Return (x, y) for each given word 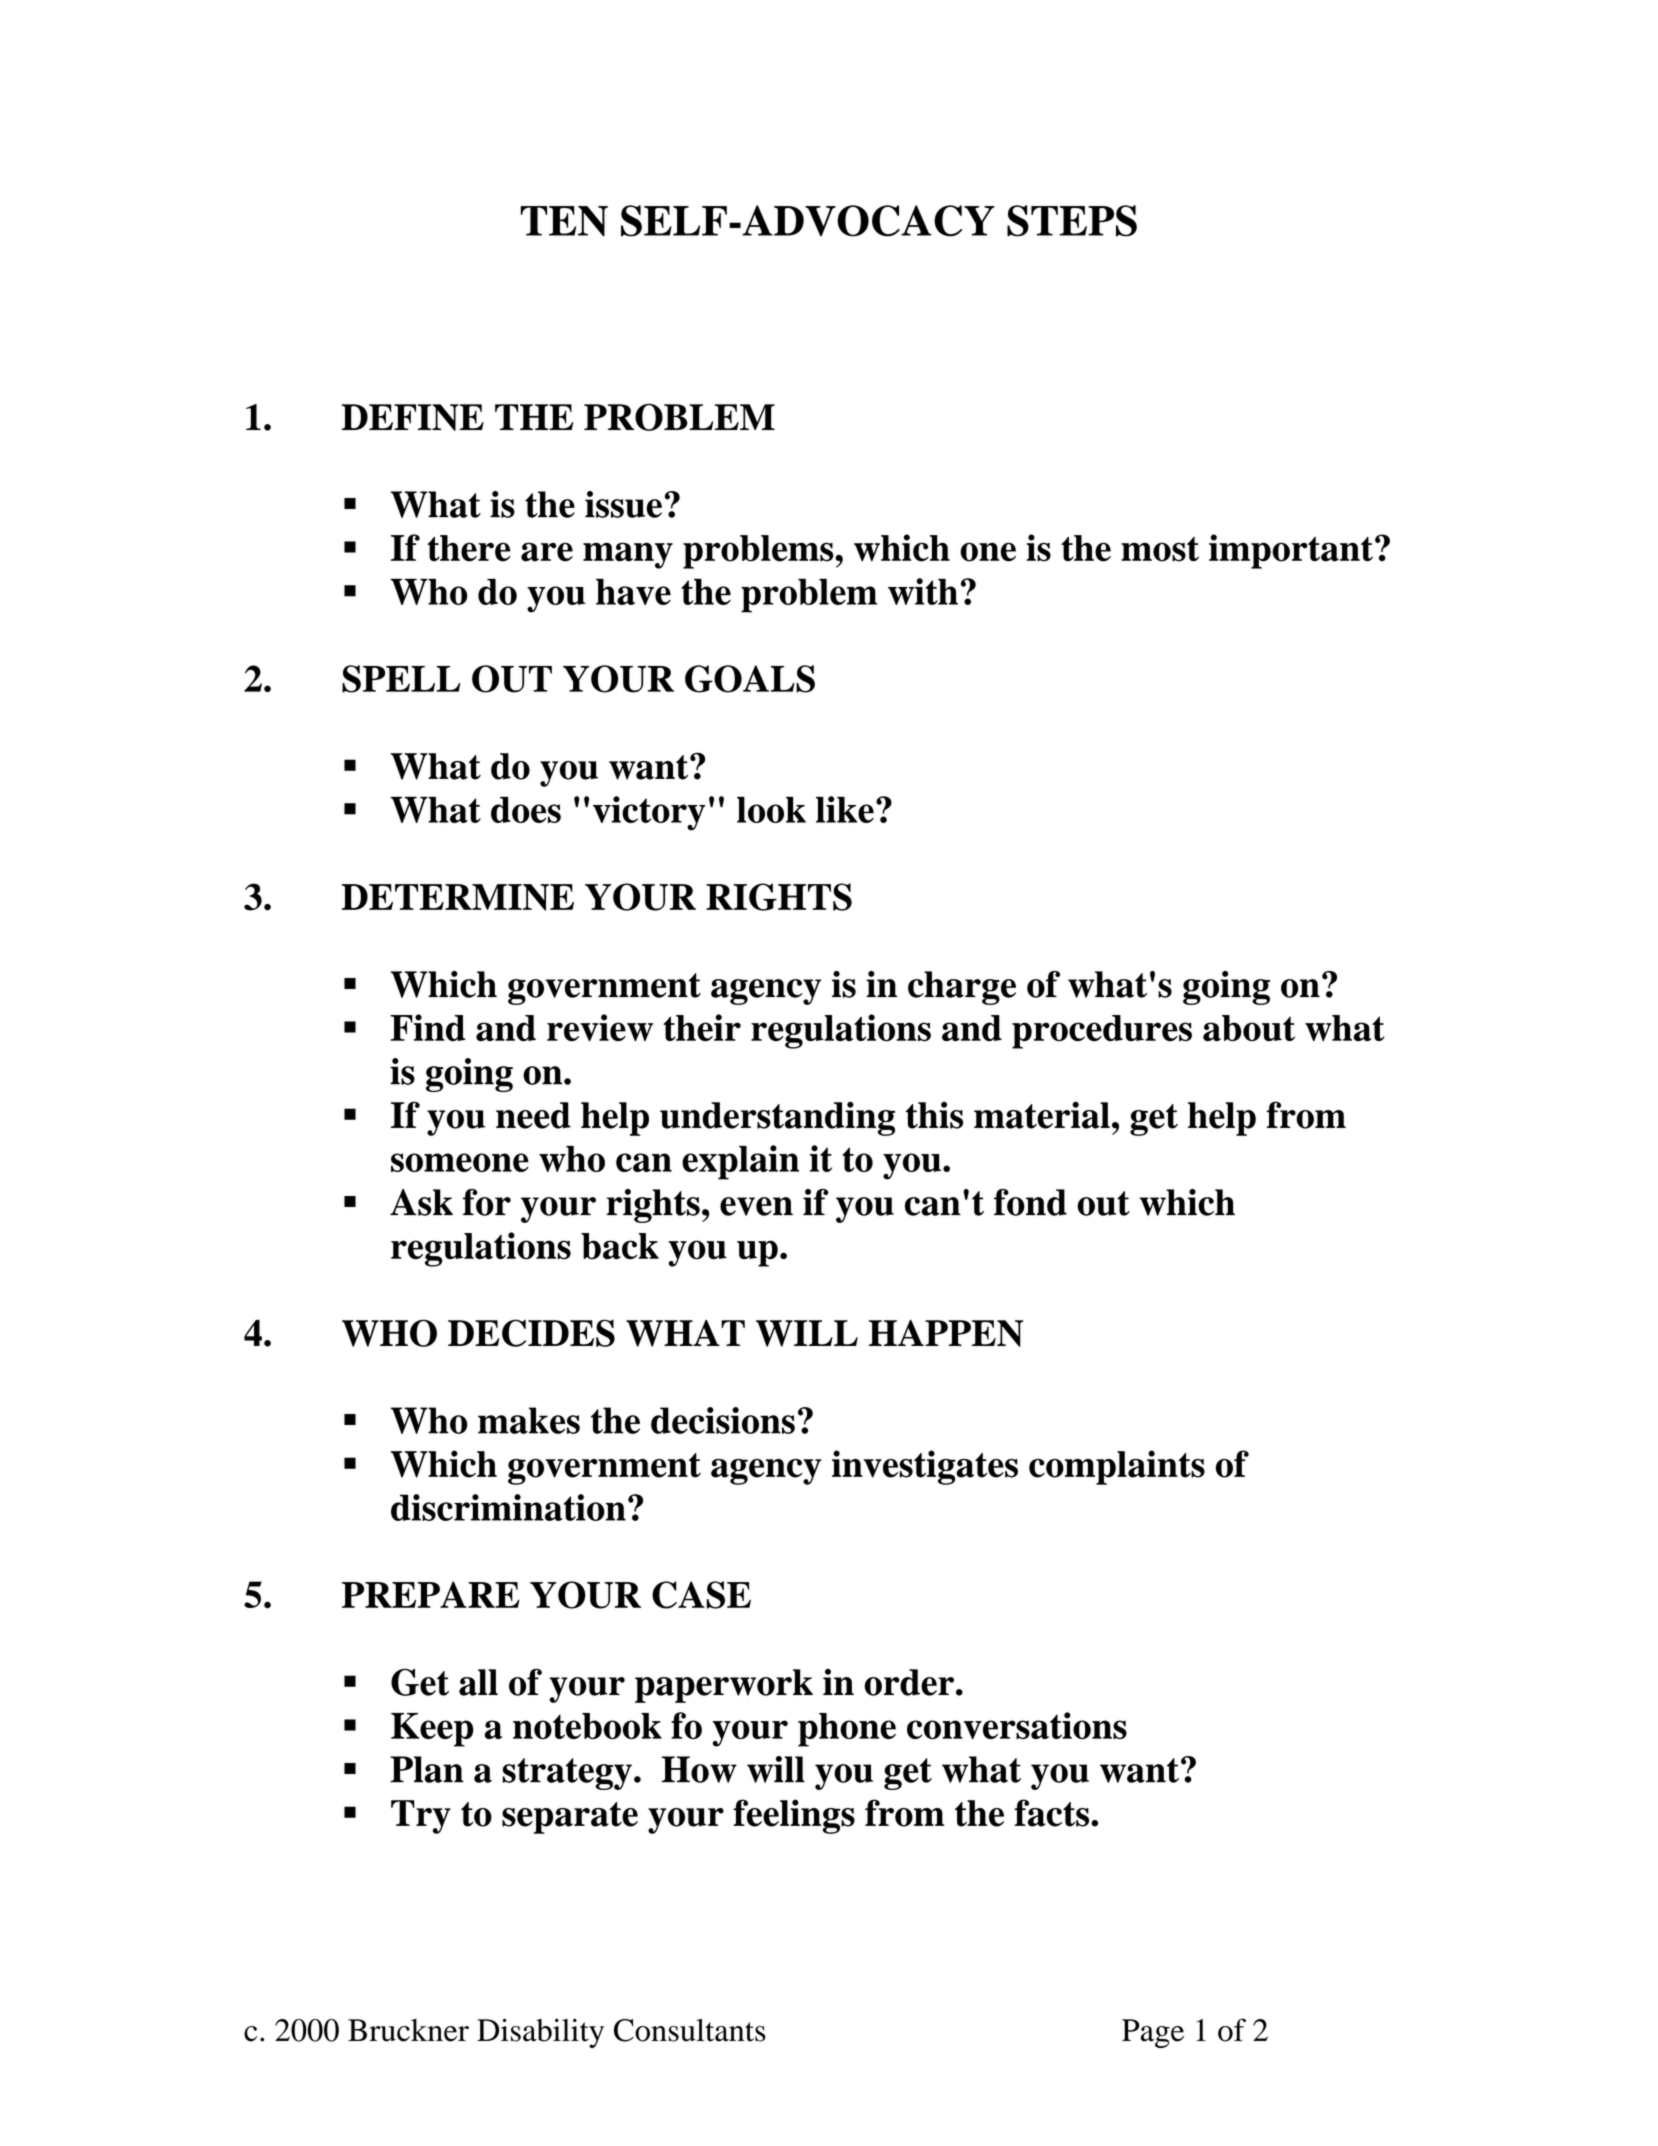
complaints (1117, 1467)
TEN (564, 221)
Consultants (690, 2030)
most (1160, 549)
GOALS (750, 679)
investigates (925, 1467)
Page (1153, 2033)
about (1249, 1028)
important (1291, 551)
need (533, 1115)
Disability (540, 2033)
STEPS (1072, 221)
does (526, 810)
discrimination (508, 1507)
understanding (777, 1118)
